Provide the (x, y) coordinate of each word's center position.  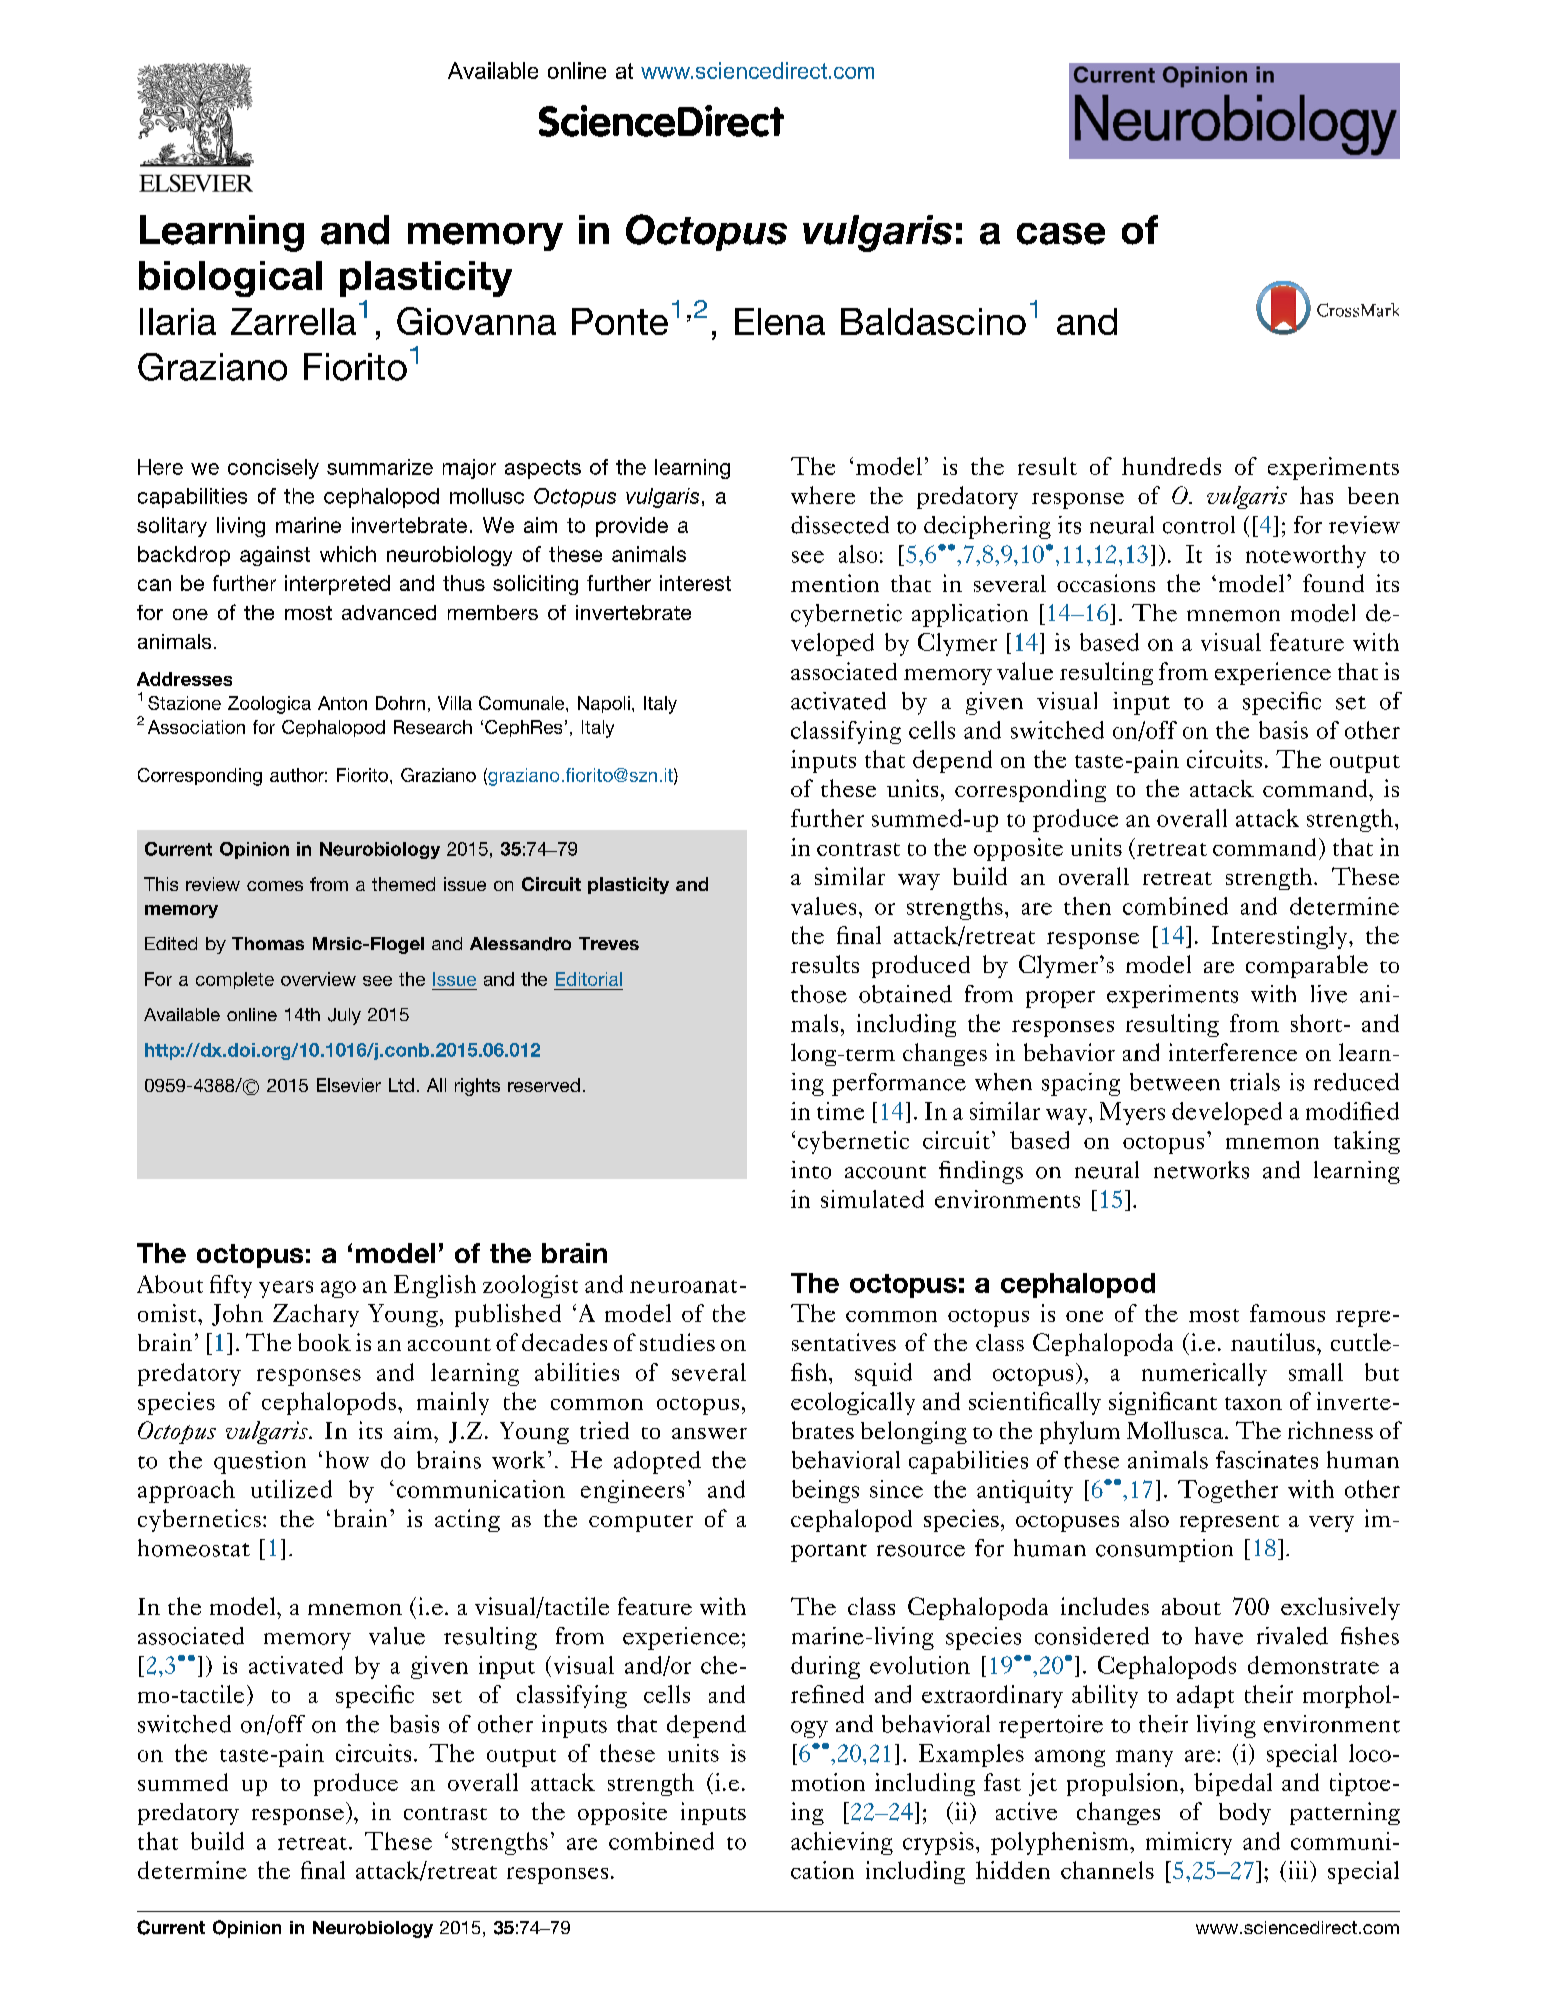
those (819, 994)
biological (230, 279)
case (1061, 234)
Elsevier (349, 1085)
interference (1233, 1052)
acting (467, 1520)
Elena (780, 321)
